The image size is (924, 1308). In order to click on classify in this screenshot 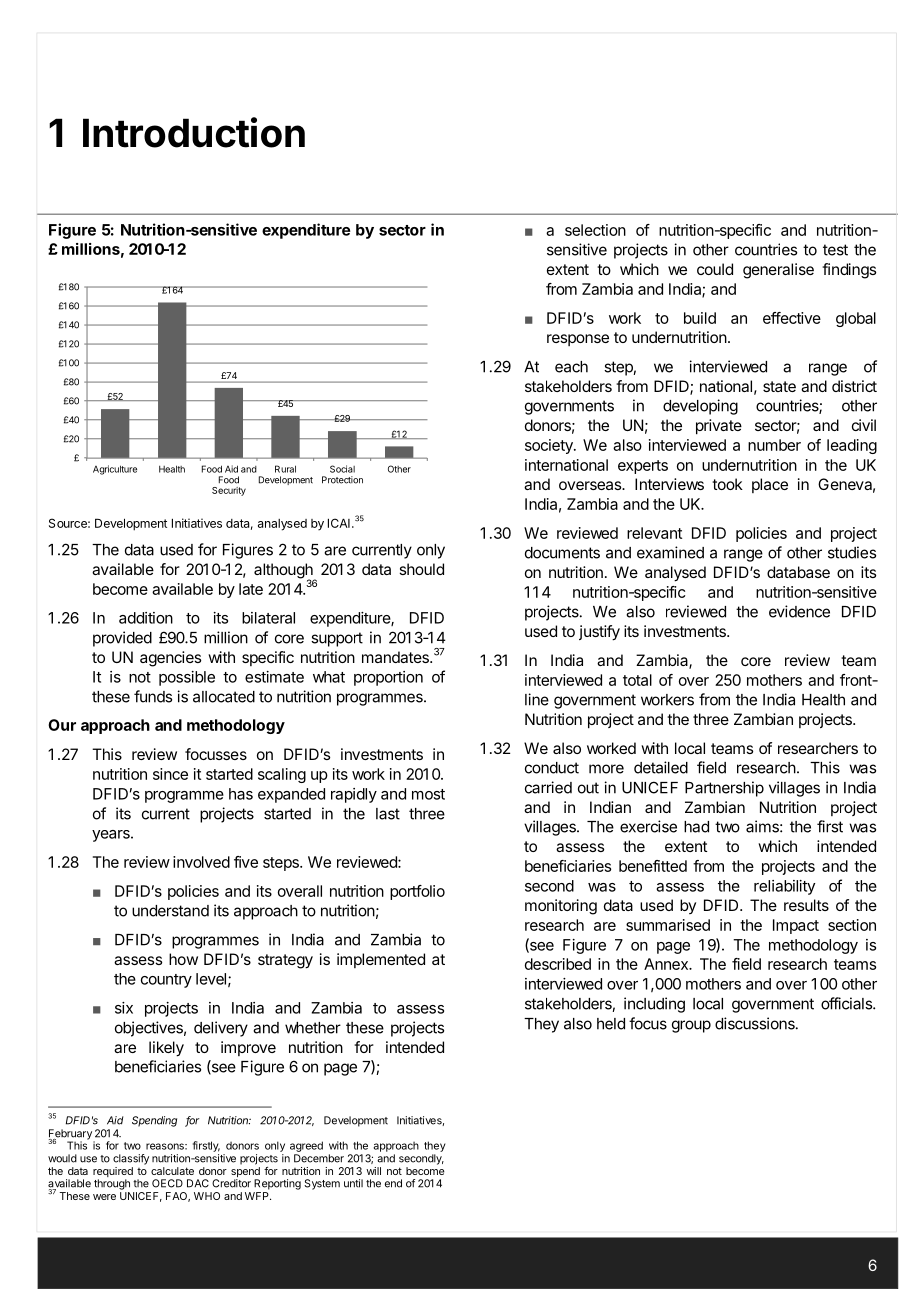, I will do `click(131, 1159)`.
